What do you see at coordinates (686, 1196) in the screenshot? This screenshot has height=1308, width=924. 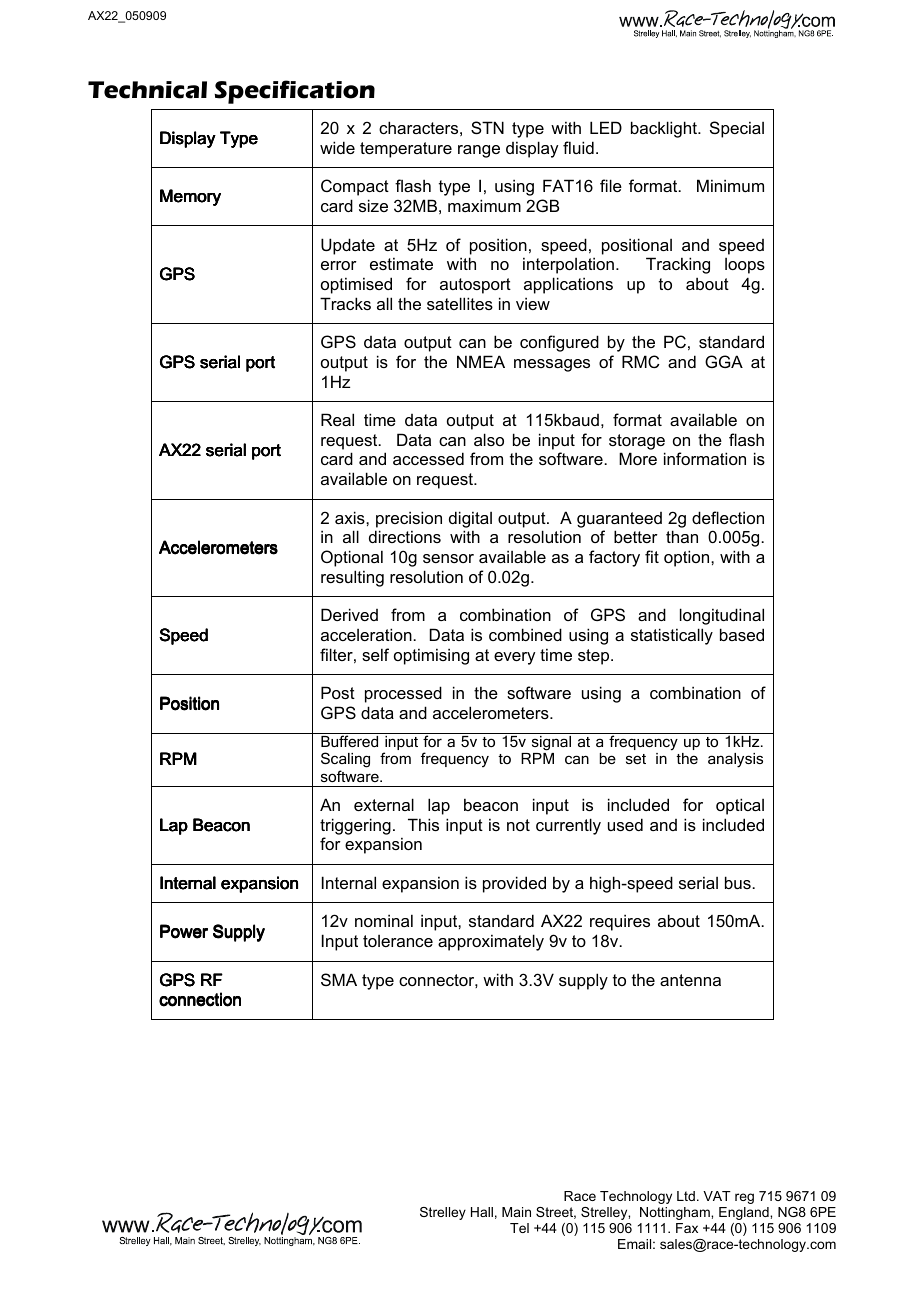 I see `Ltd` at bounding box center [686, 1196].
